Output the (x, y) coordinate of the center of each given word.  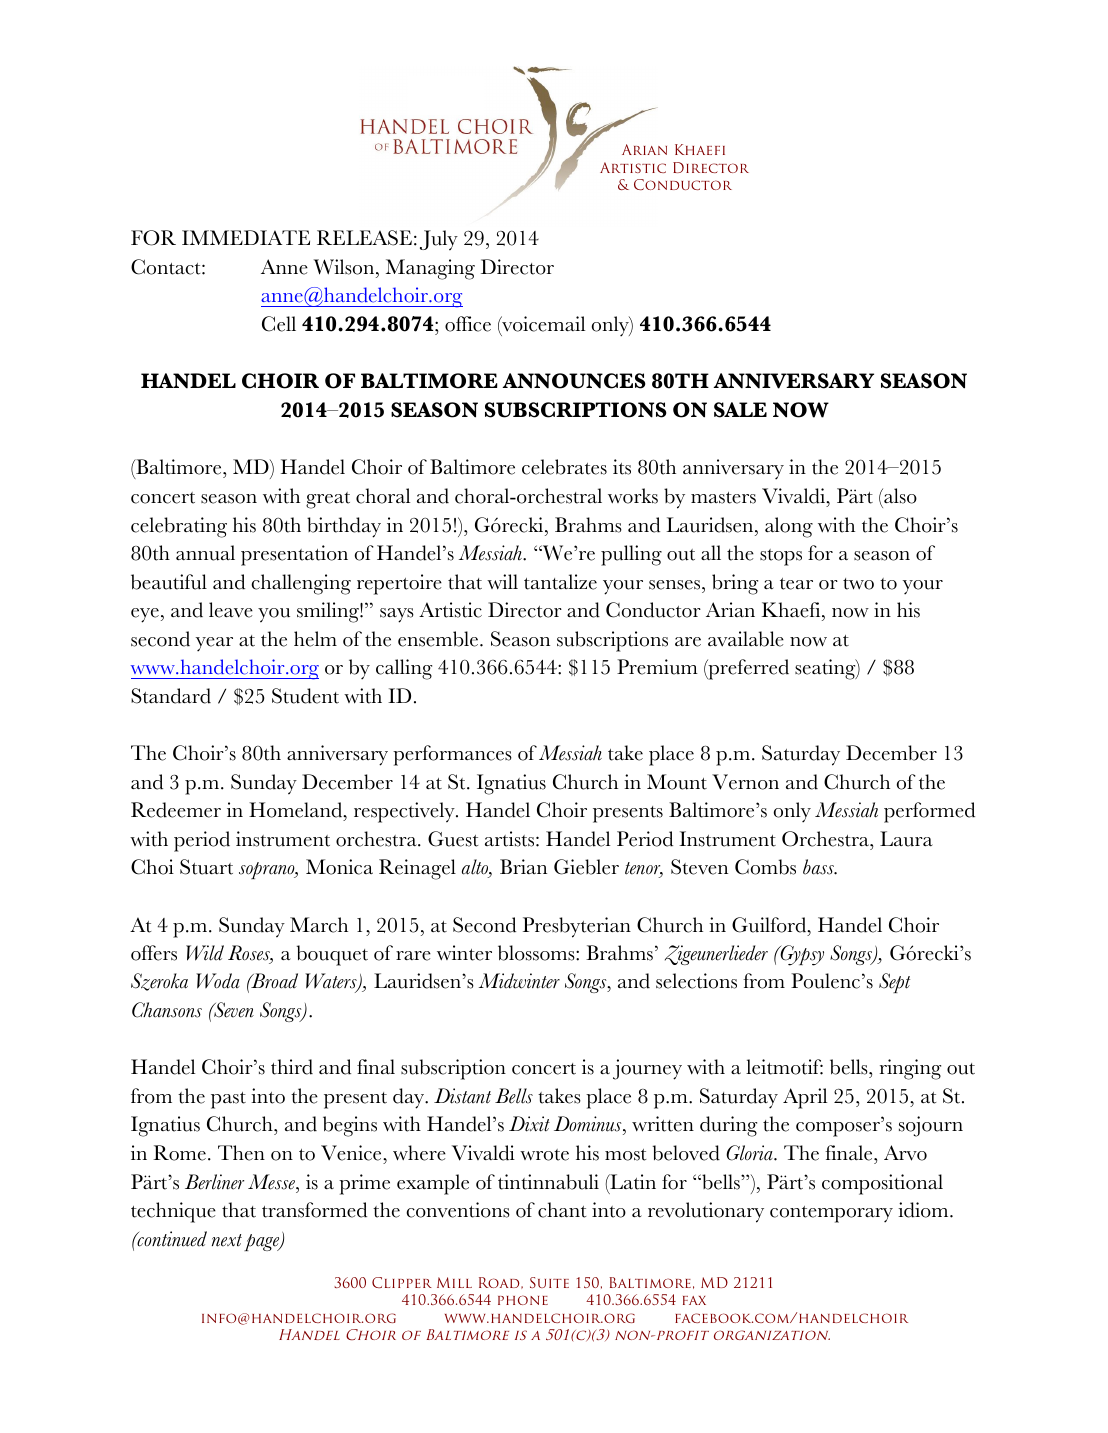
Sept (894, 983)
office (468, 324)
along (789, 527)
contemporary (831, 1214)
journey (647, 1069)
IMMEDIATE (246, 237)
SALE (740, 410)
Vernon (745, 782)
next (227, 1240)
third (292, 1067)
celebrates (564, 467)
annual (205, 553)
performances (452, 755)
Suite (549, 1282)
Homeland (297, 810)
